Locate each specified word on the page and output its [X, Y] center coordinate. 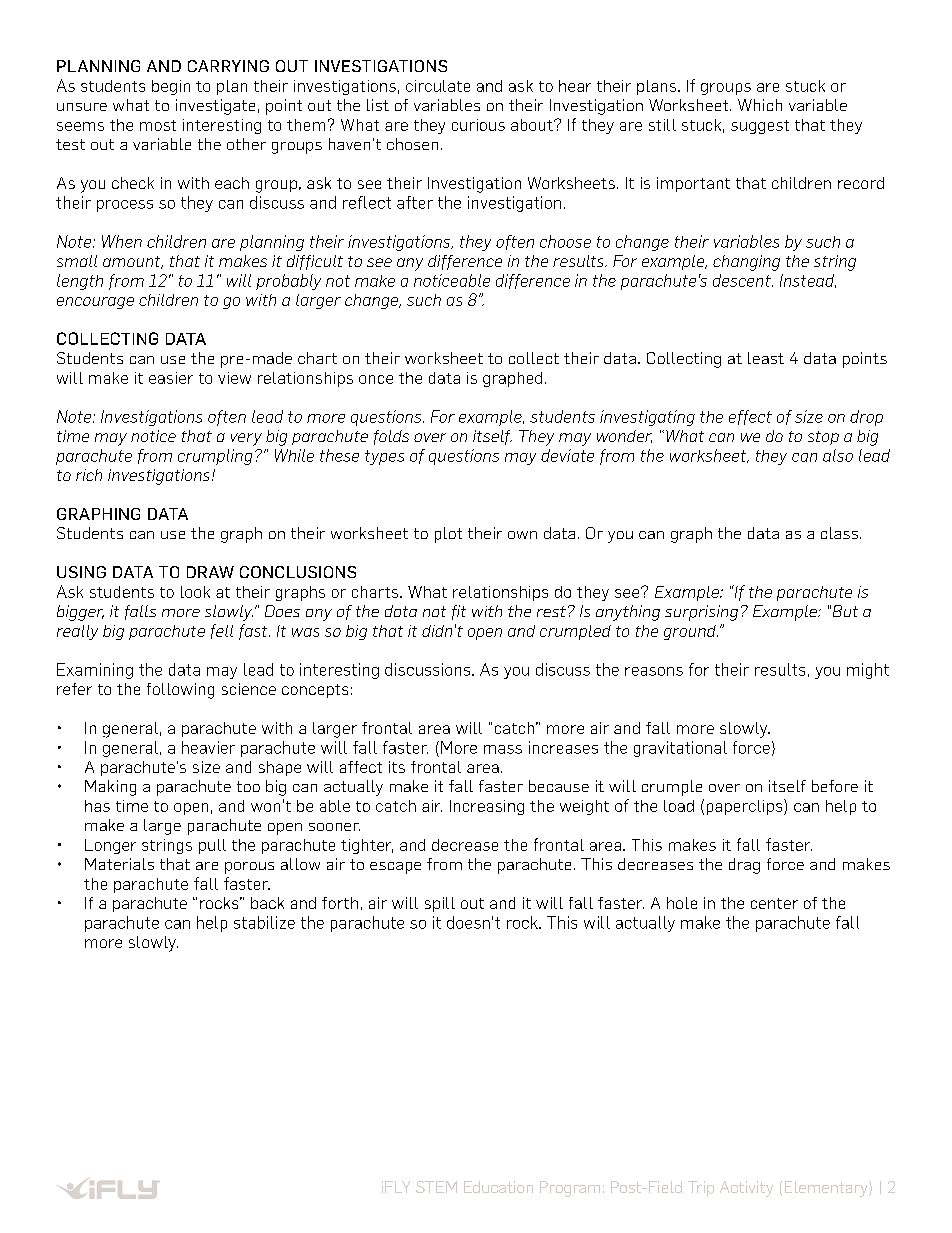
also [838, 455]
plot [448, 535]
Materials [119, 864]
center [774, 903]
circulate [438, 86]
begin [171, 87]
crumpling [215, 457]
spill [440, 904]
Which [760, 105]
